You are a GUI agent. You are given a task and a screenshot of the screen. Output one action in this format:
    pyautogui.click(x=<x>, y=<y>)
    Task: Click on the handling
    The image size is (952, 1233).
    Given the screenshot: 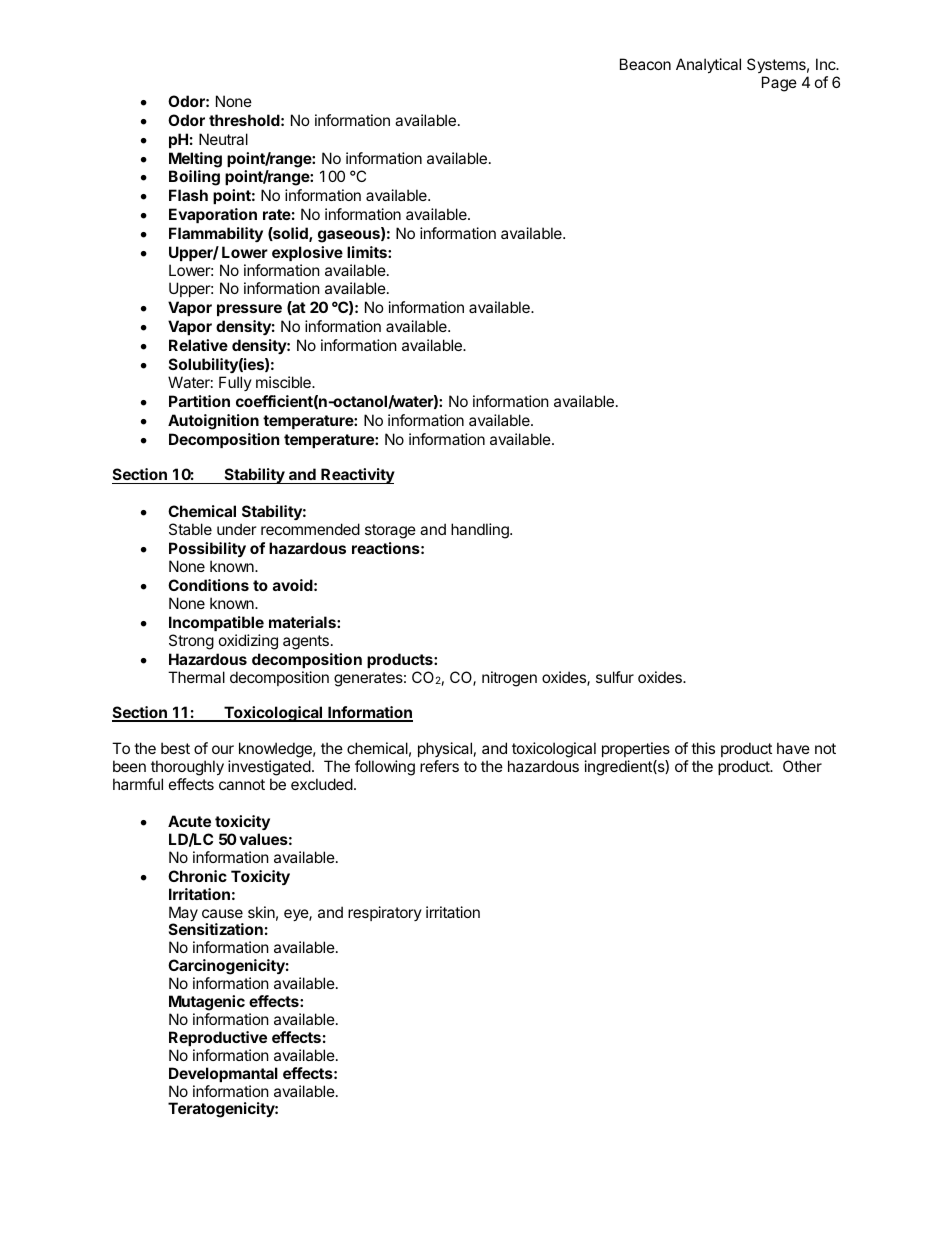 What is the action you would take?
    pyautogui.click(x=481, y=531)
